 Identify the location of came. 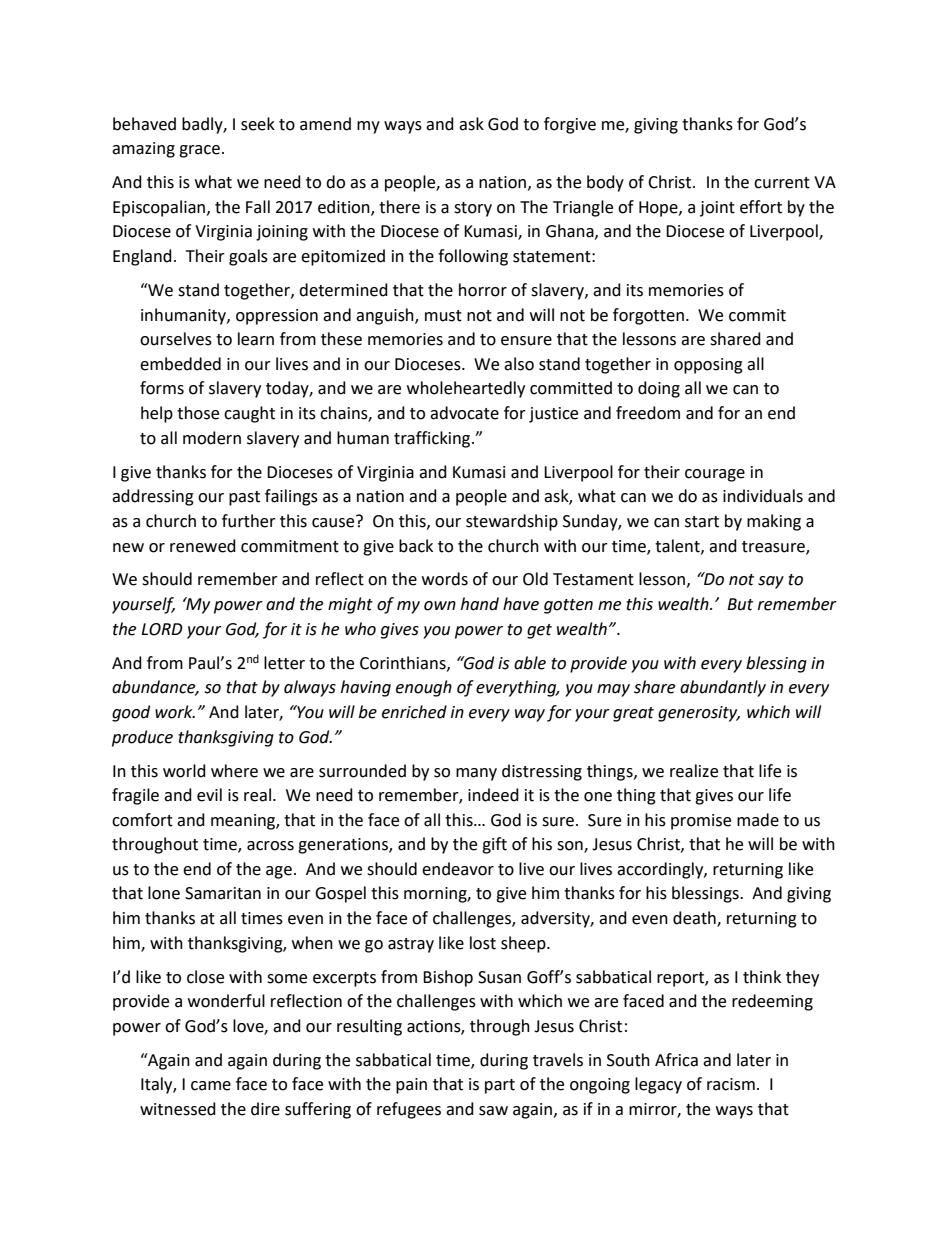
(211, 1086).
